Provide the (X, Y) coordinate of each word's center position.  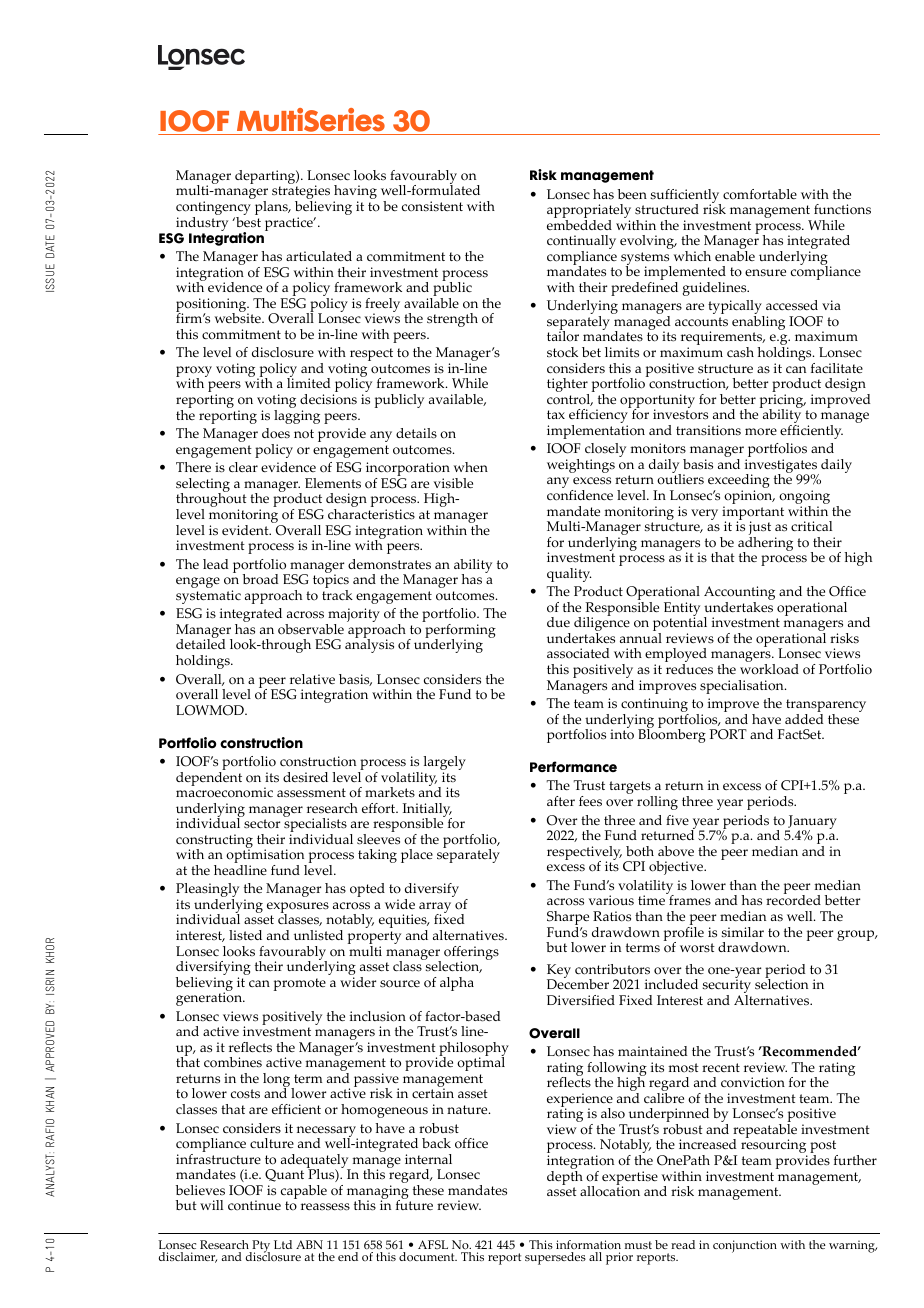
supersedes (555, 1258)
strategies (301, 193)
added (804, 717)
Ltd (283, 1244)
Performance (573, 767)
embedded (579, 223)
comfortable (760, 194)
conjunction (745, 1246)
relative (312, 679)
